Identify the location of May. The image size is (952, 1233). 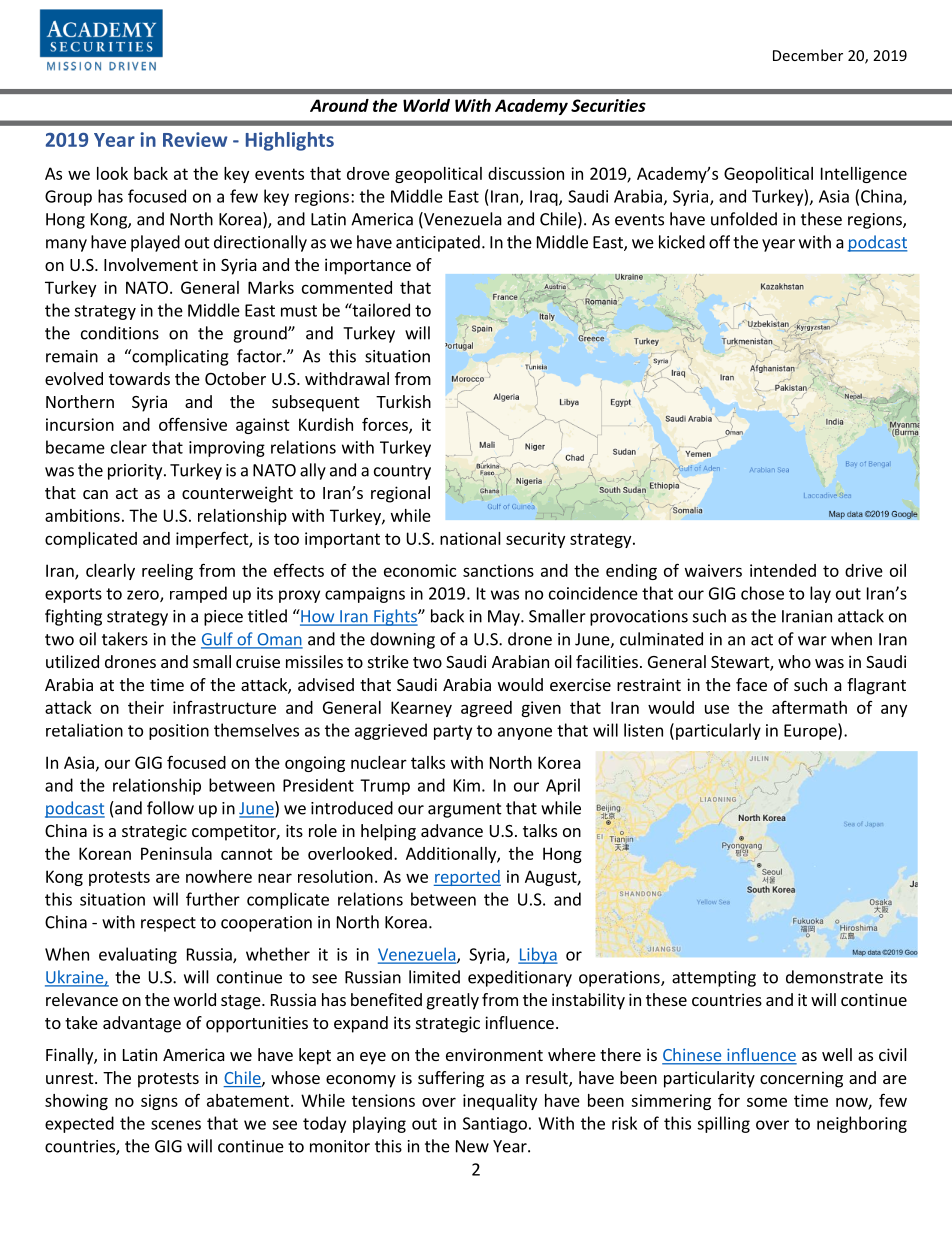
(505, 618).
